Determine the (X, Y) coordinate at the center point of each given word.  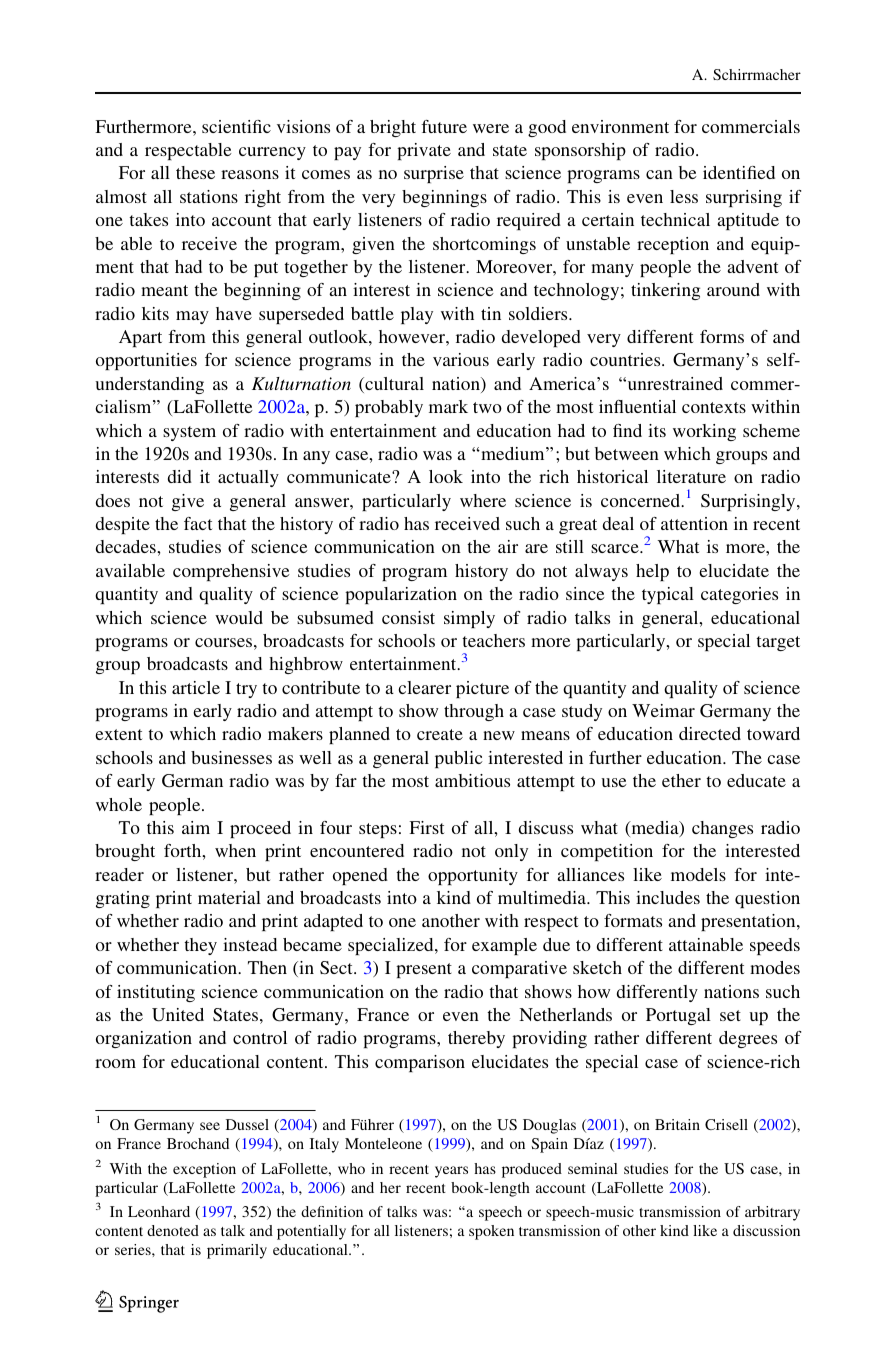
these (195, 172)
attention (694, 523)
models (698, 874)
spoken (491, 1232)
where (483, 500)
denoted (173, 1230)
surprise (434, 174)
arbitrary (772, 1213)
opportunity (473, 876)
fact (198, 523)
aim (196, 827)
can (659, 174)
